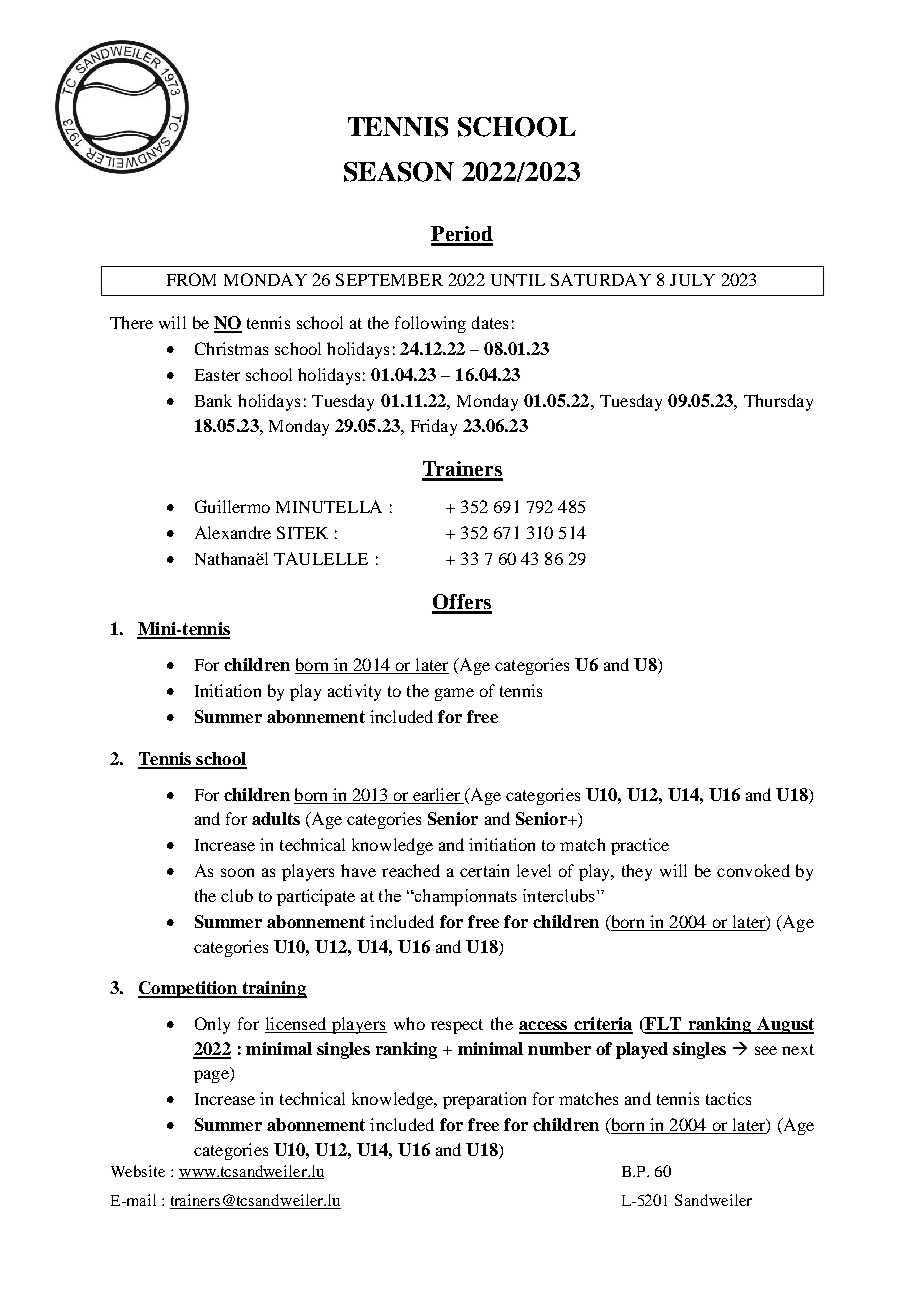  I want to click on Website, so click(138, 1171).
